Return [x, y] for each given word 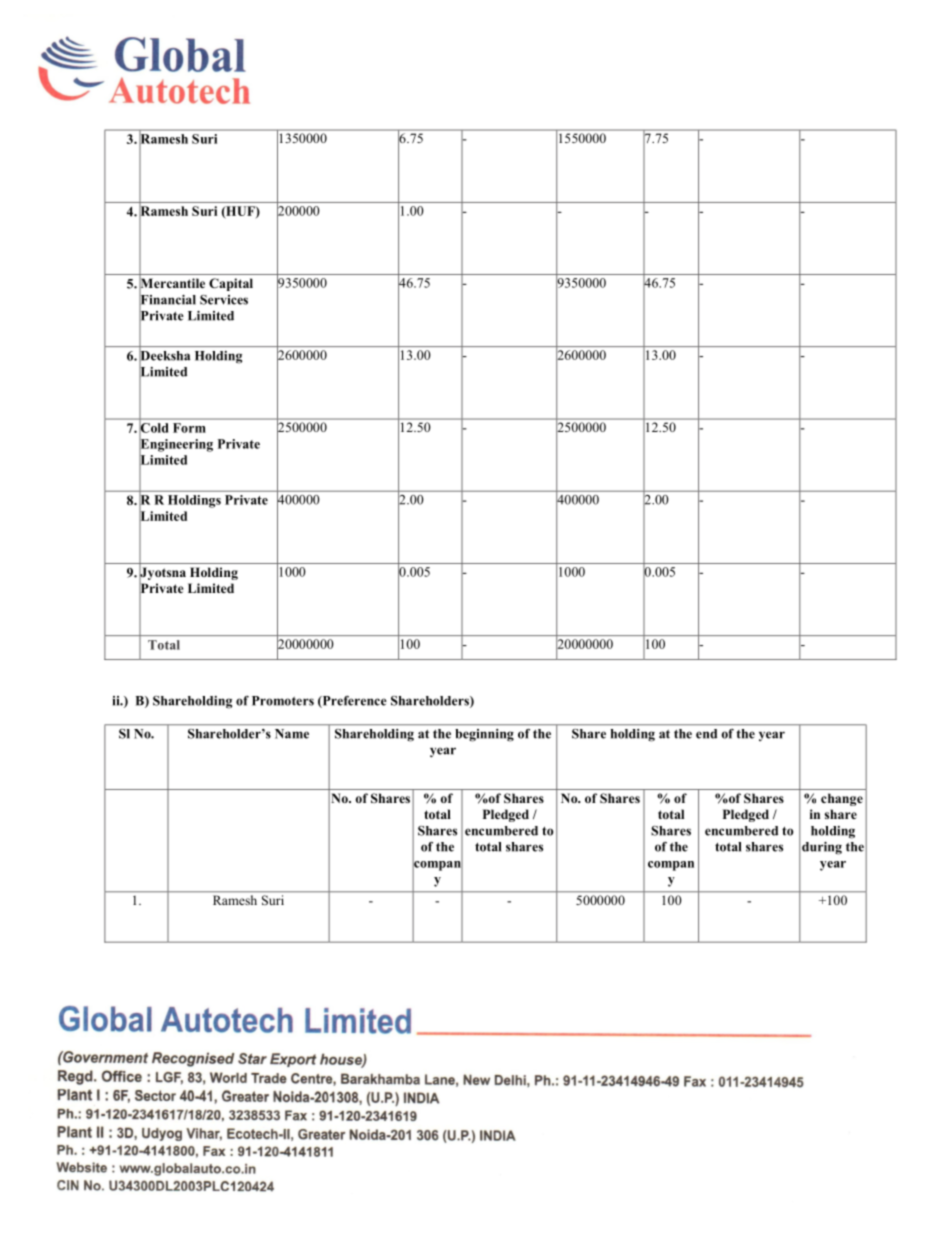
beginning [485, 735]
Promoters [283, 701]
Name [292, 734]
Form [189, 428]
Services [224, 300]
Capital [231, 284]
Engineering [176, 445]
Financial [167, 299]
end [706, 734]
